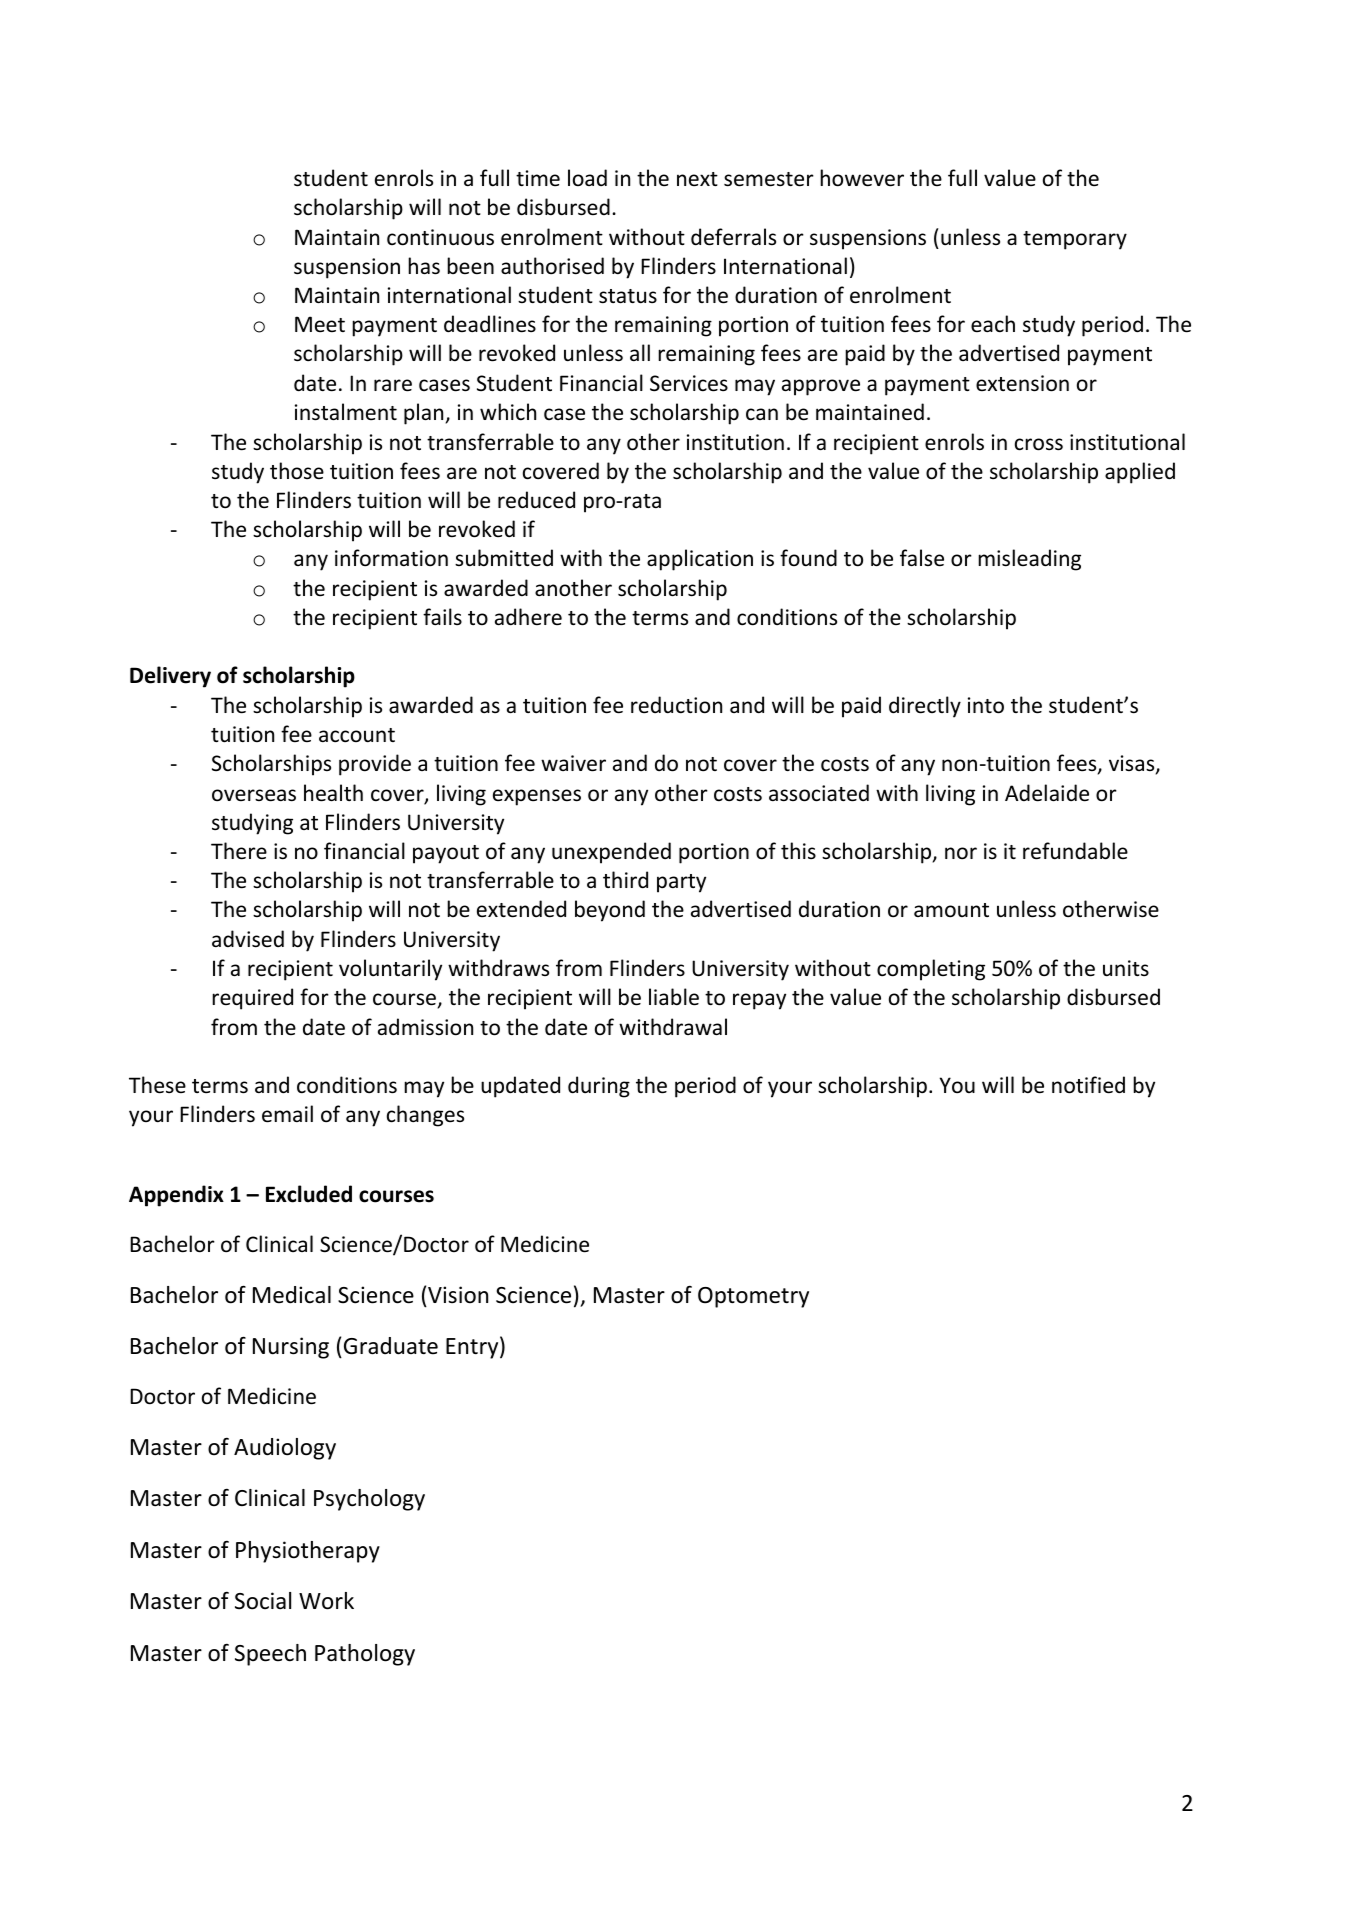 The image size is (1358, 1922). What do you see at coordinates (365, 1655) in the screenshot?
I see `Pathology` at bounding box center [365, 1655].
